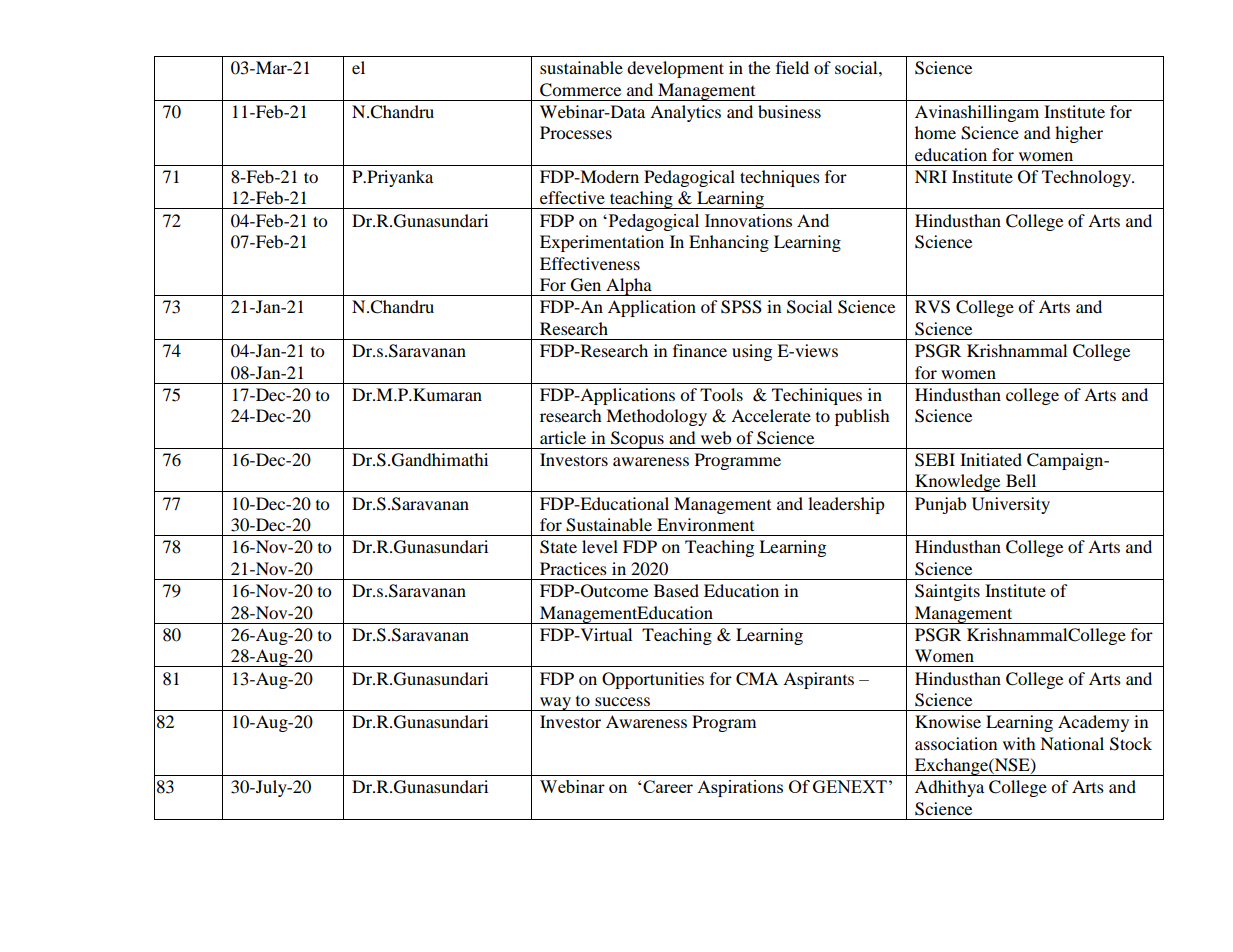  I want to click on Career, so click(668, 786).
